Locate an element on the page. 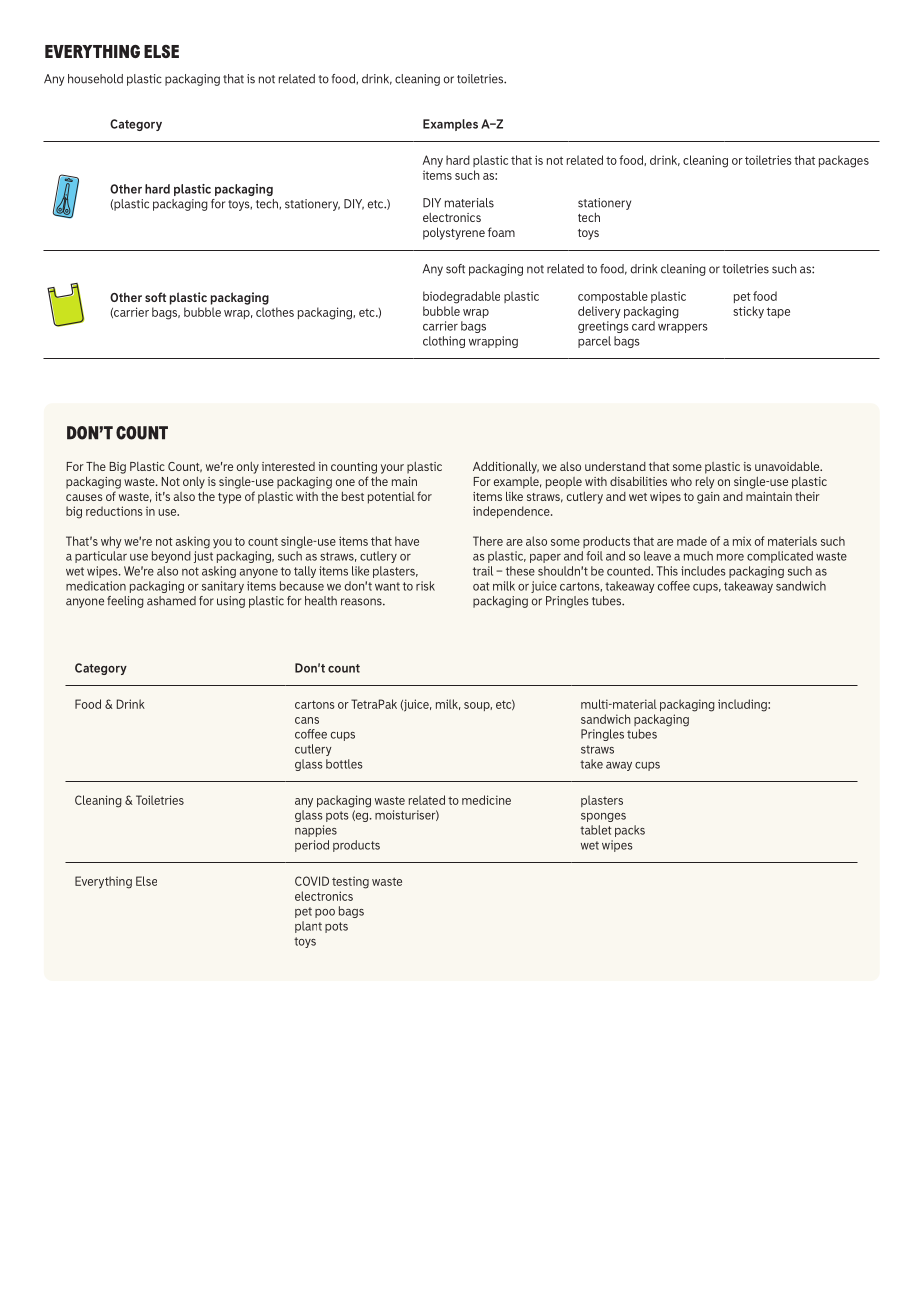 This page has width=924, height=1308. independence is located at coordinates (512, 512).
